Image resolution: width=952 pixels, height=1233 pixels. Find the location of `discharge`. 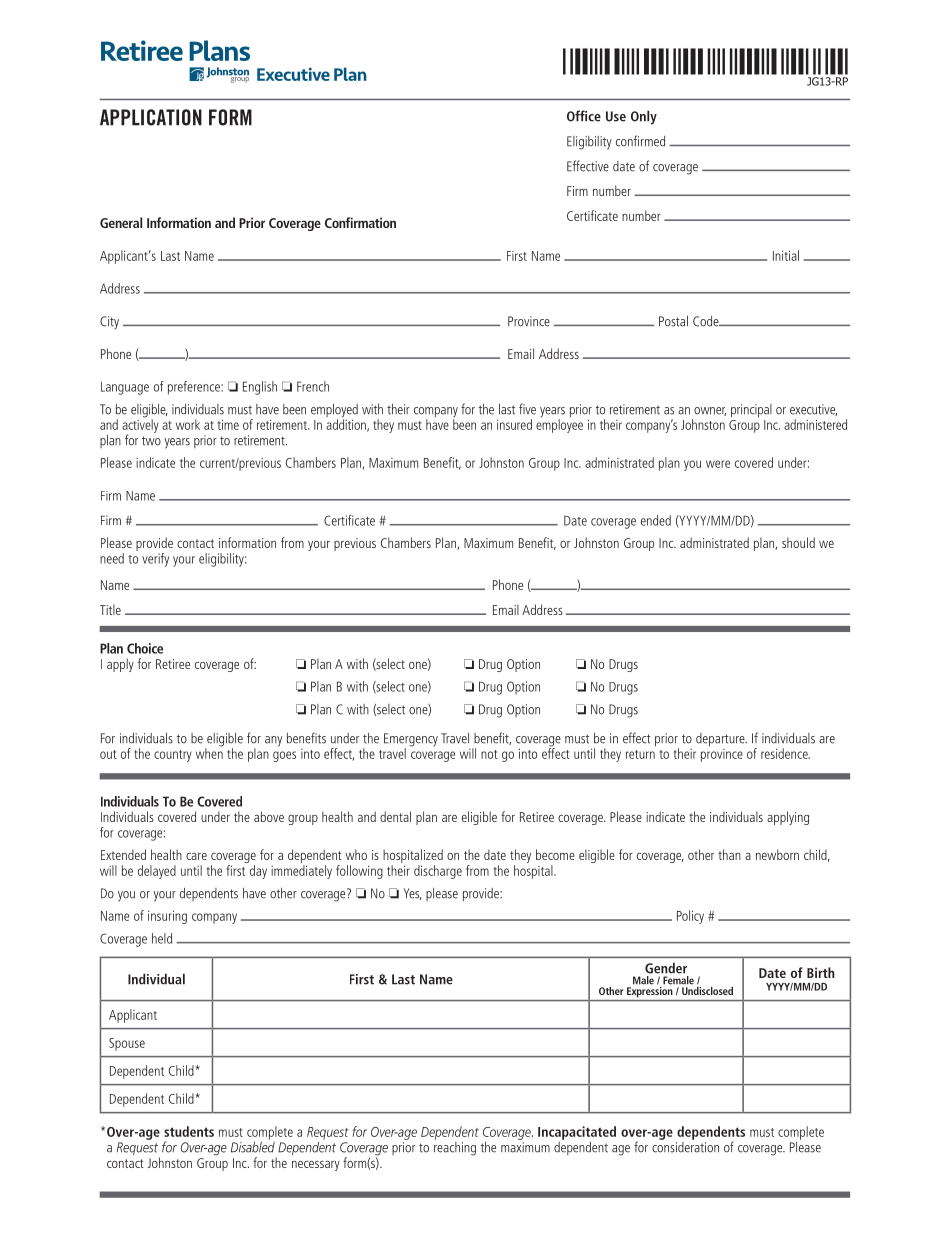

discharge is located at coordinates (438, 872).
